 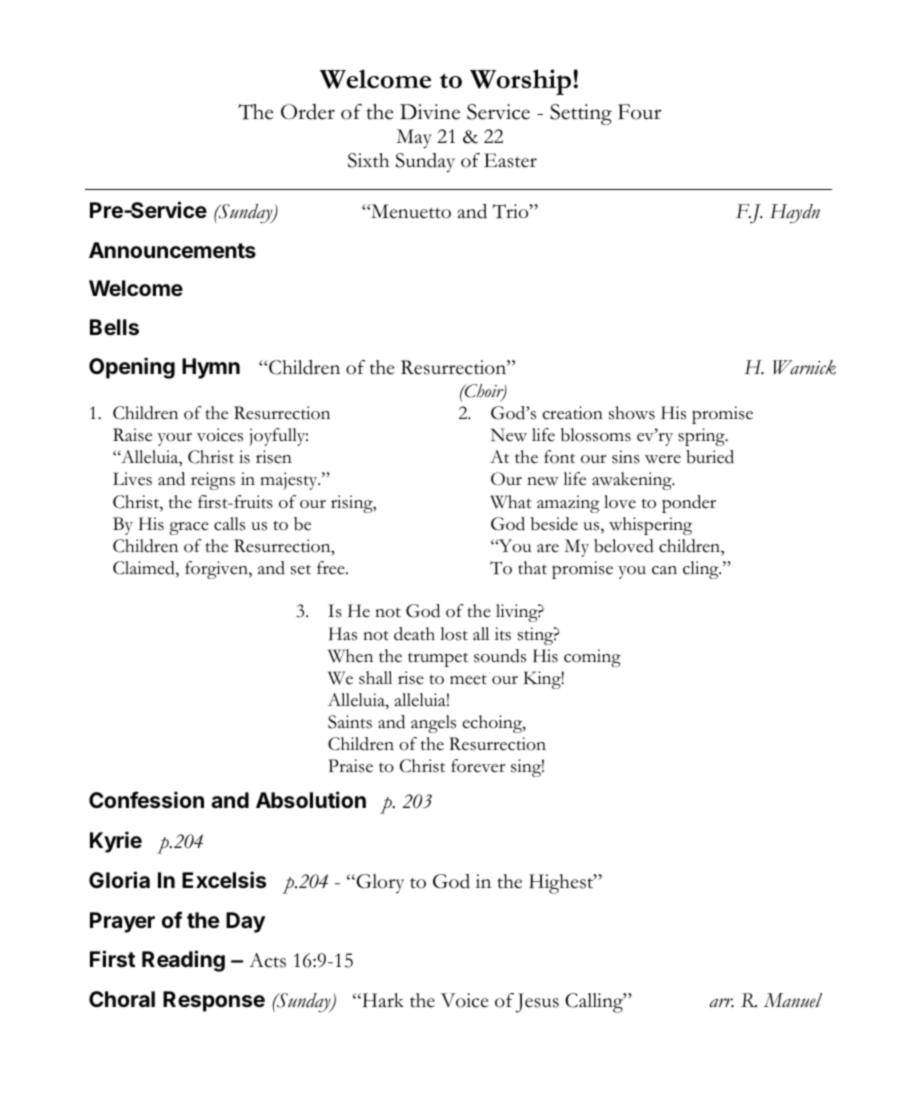 What do you see at coordinates (710, 457) in the screenshot?
I see `buried` at bounding box center [710, 457].
